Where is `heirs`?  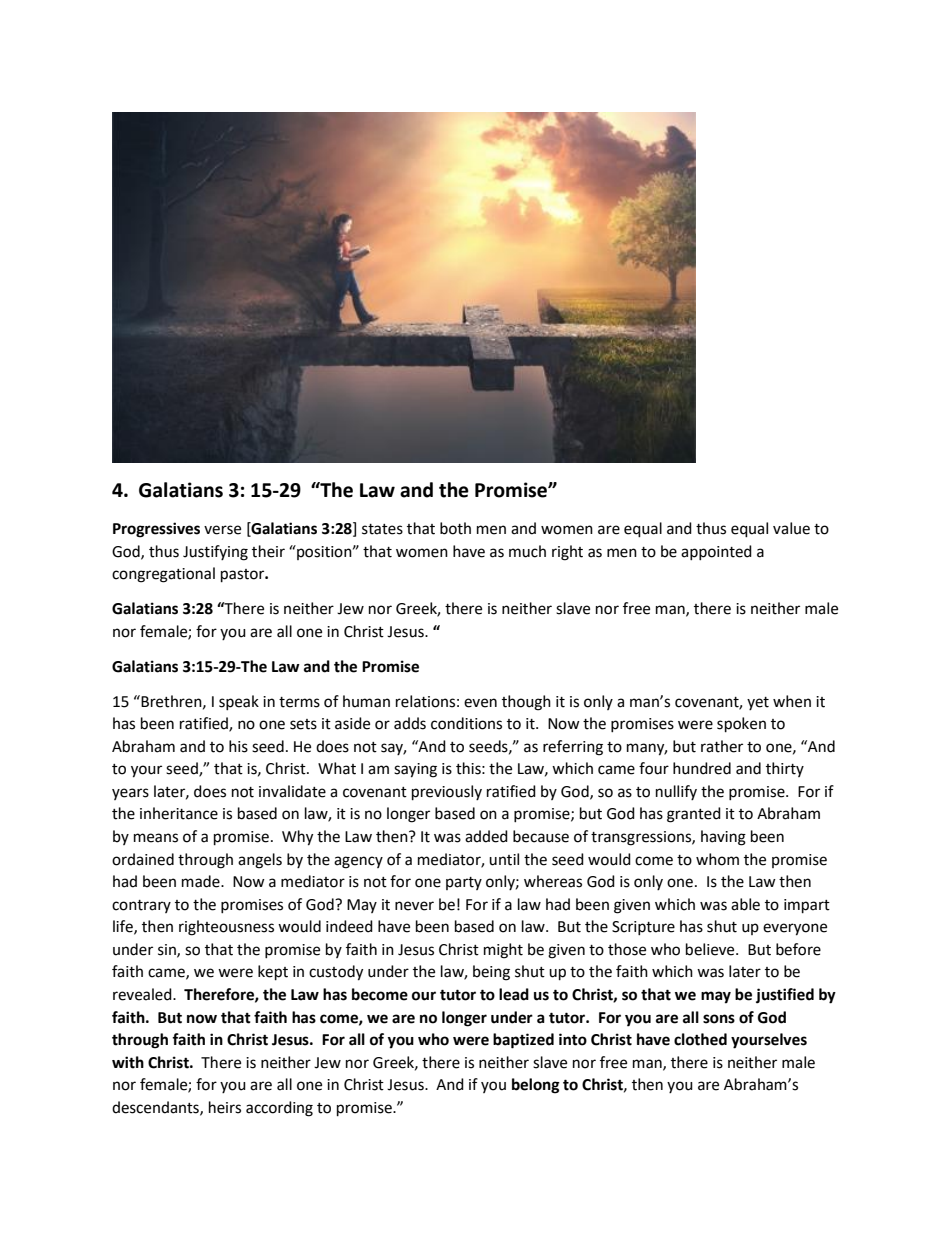
heirs is located at coordinates (225, 1107).
